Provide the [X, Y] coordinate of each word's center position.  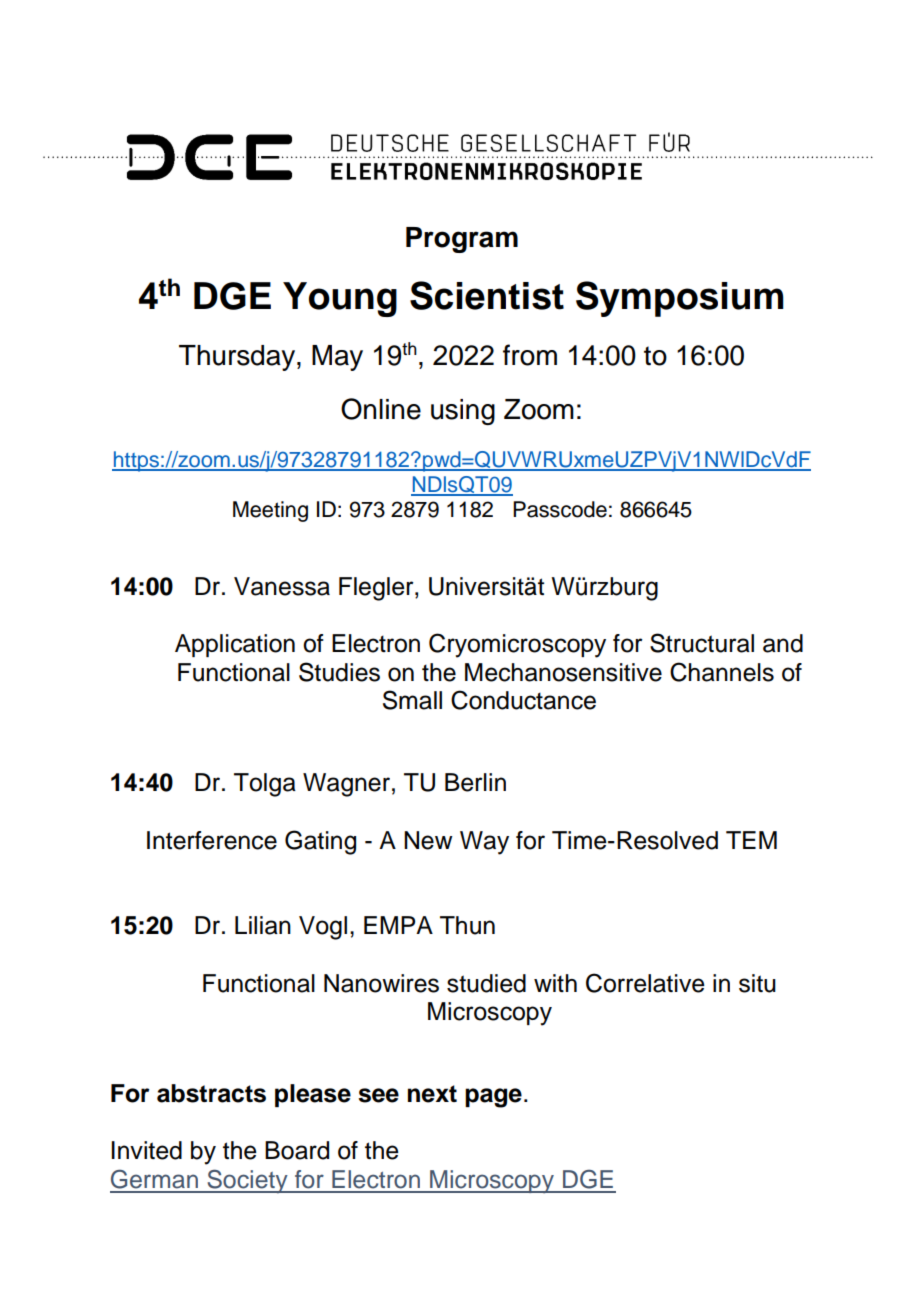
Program [462, 240]
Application [235, 645]
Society [247, 1181]
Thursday [238, 358]
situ [757, 983]
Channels [722, 672]
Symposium [680, 299]
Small [412, 700]
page [493, 1098]
